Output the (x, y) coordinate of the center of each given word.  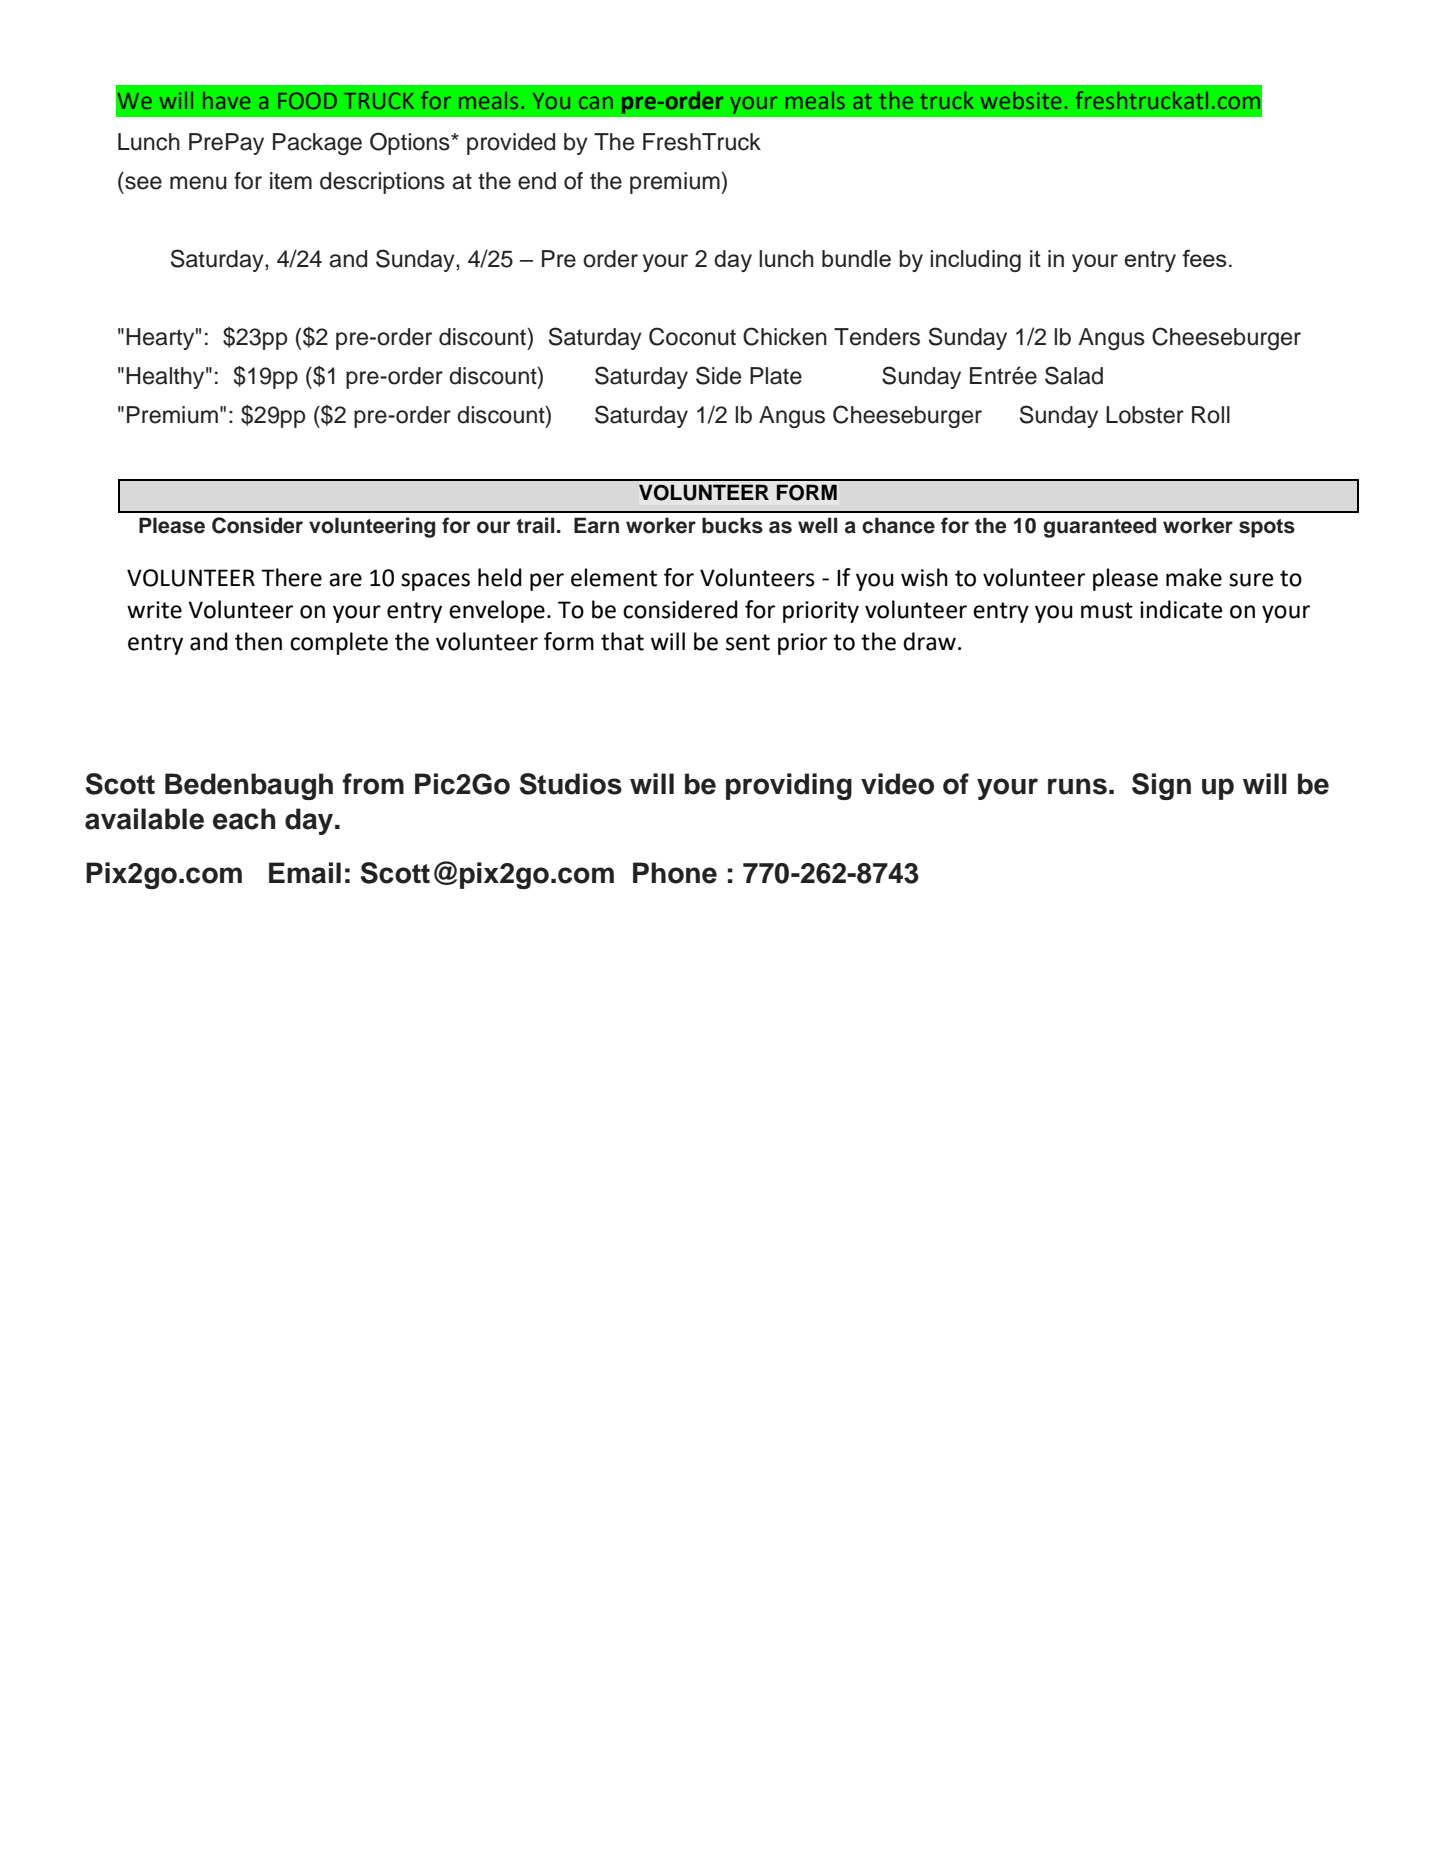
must (1107, 610)
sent (748, 642)
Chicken (785, 336)
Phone (675, 873)
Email (305, 873)
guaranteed (1099, 527)
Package (317, 144)
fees (1204, 258)
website (1020, 100)
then (258, 641)
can (596, 102)
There (291, 577)
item (291, 181)
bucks (732, 525)
